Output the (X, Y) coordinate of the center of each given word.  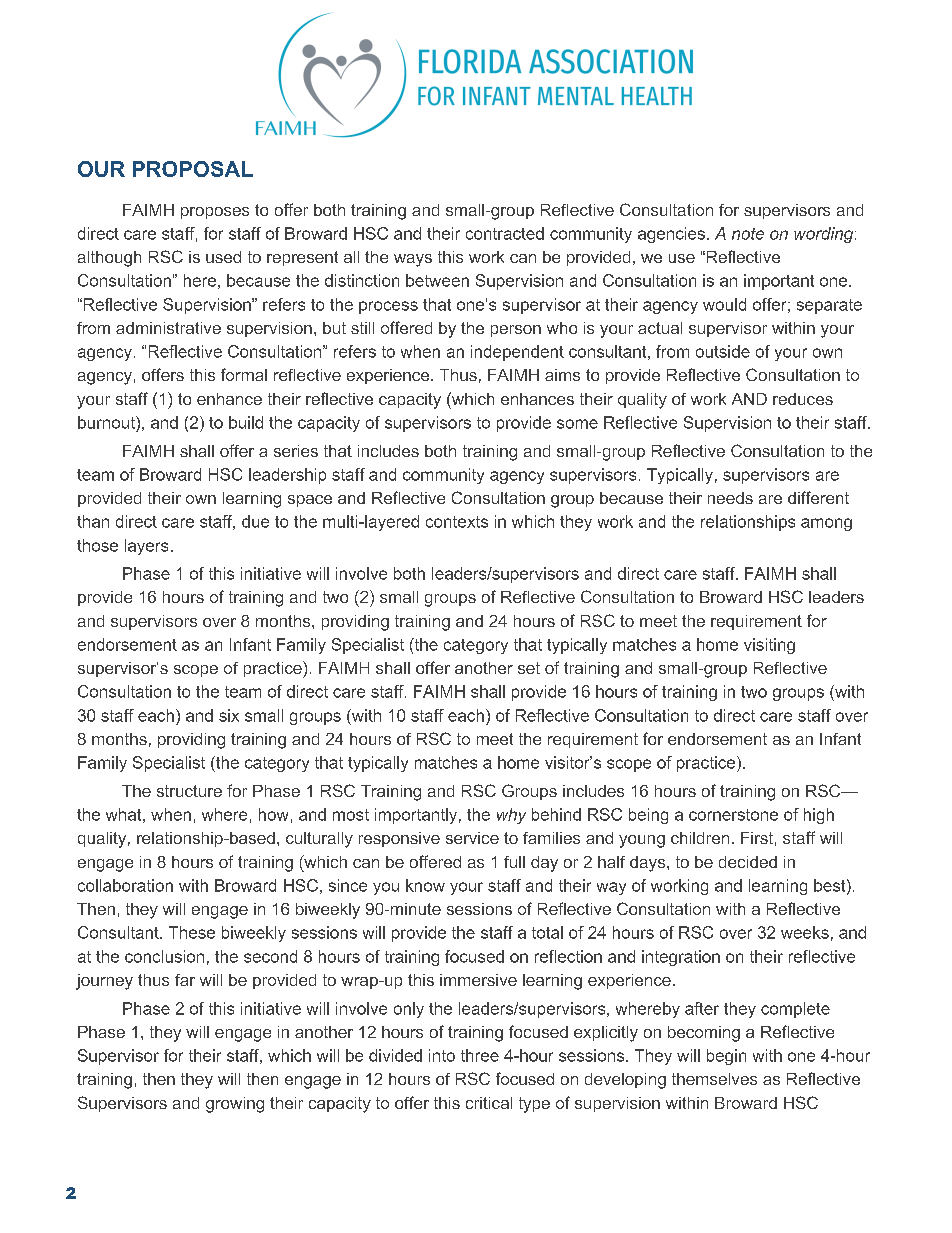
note (748, 234)
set (529, 668)
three (480, 1055)
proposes (215, 213)
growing (235, 1105)
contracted (505, 233)
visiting (769, 646)
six (229, 715)
